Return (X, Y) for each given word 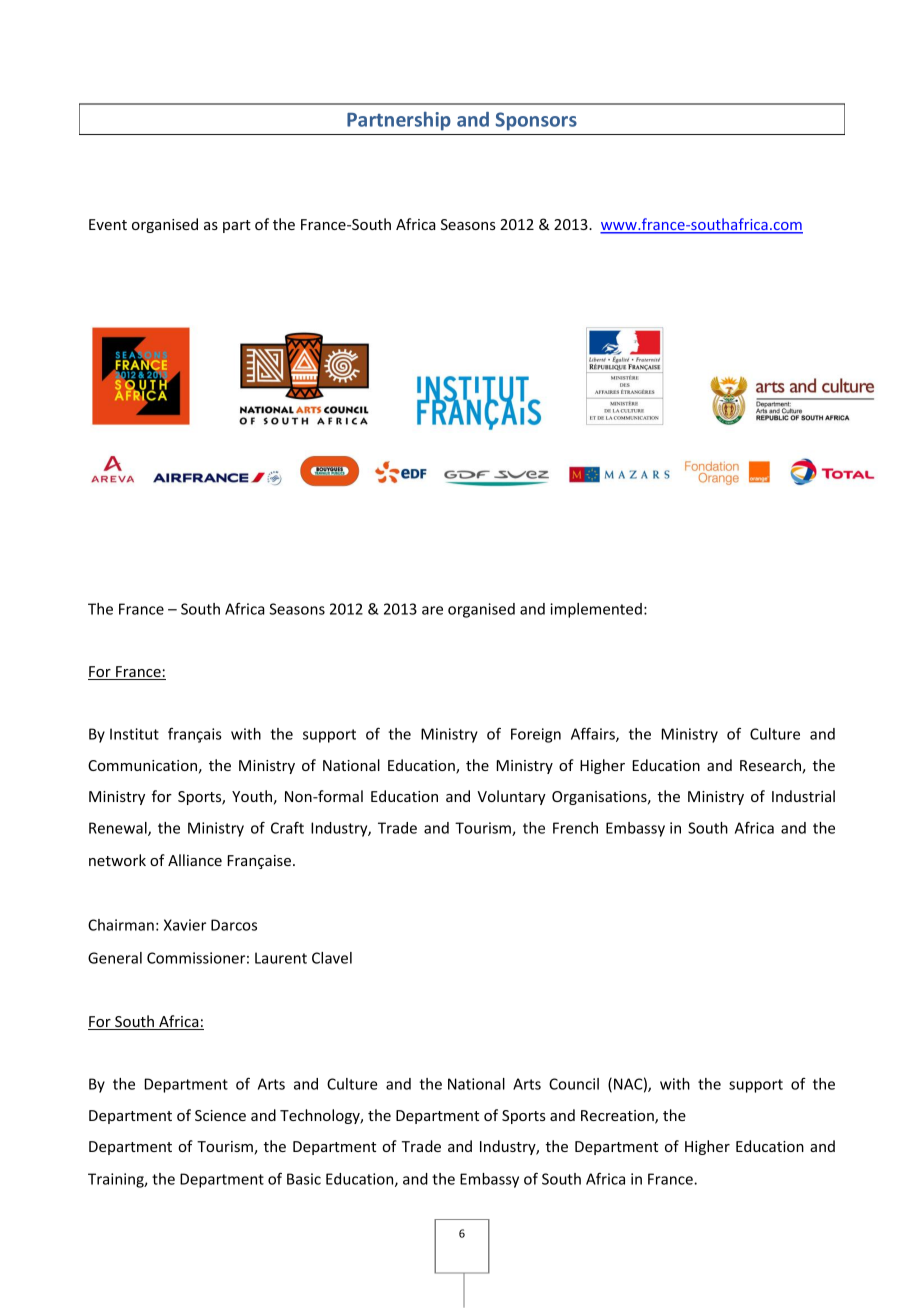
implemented (596, 610)
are (432, 610)
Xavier (185, 925)
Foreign (536, 735)
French (575, 828)
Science (220, 1115)
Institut (134, 734)
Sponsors (536, 121)
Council (574, 1084)
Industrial (803, 796)
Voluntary (511, 797)
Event (108, 224)
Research (771, 766)
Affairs (594, 734)
